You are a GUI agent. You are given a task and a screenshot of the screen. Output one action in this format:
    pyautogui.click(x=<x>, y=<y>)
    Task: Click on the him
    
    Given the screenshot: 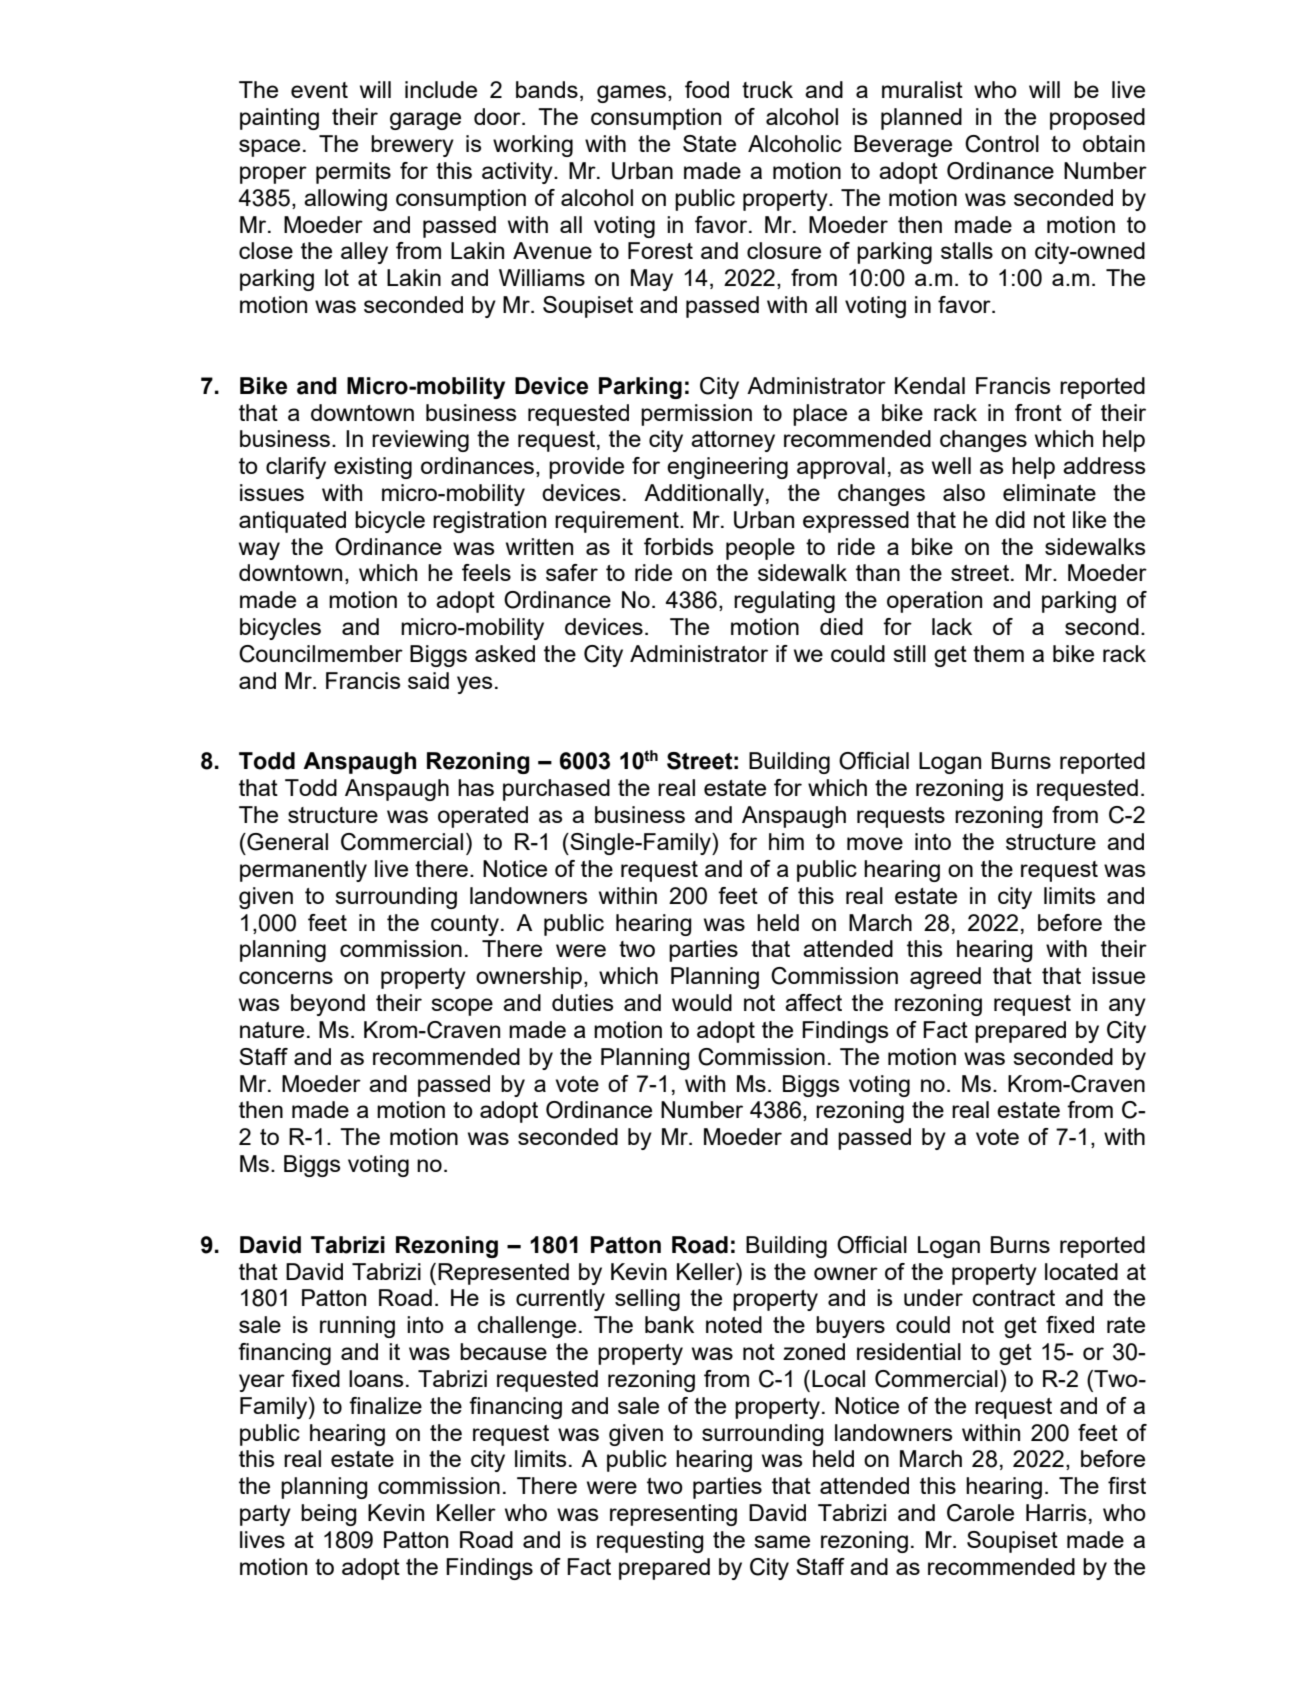 What is the action you would take?
    pyautogui.click(x=786, y=841)
